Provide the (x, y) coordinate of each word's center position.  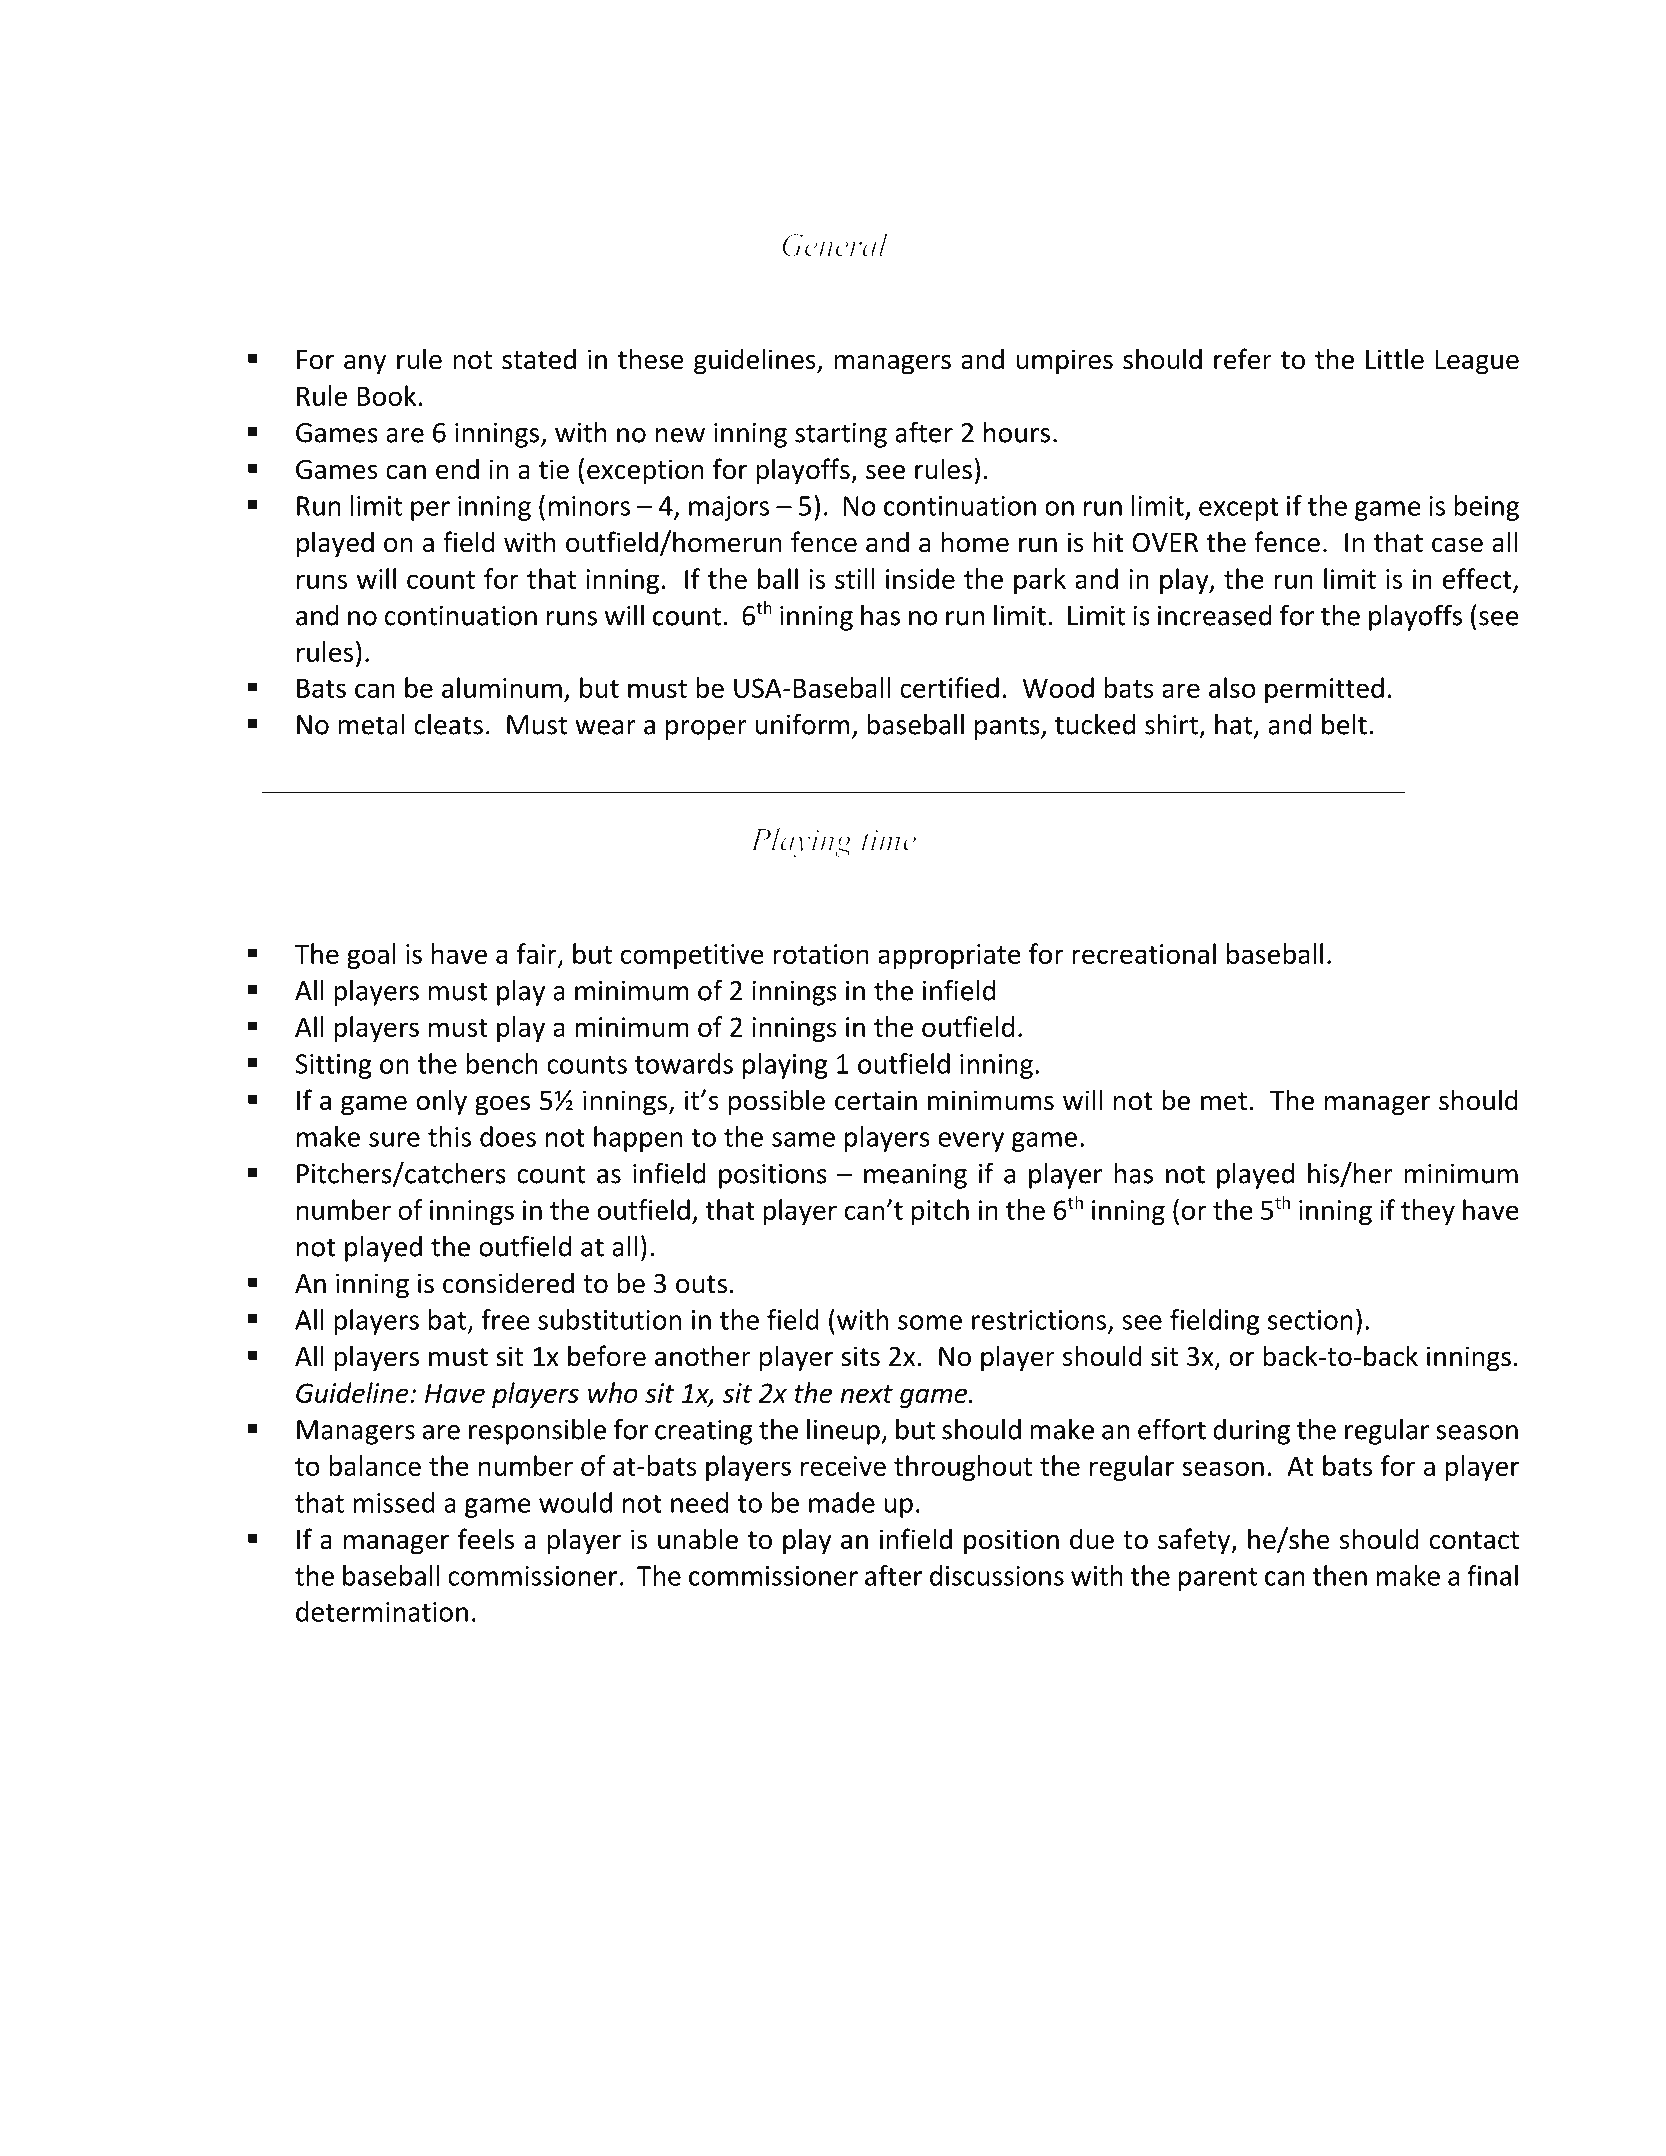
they (1428, 1212)
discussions (997, 1575)
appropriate (949, 956)
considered (508, 1283)
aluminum (502, 687)
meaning (915, 1176)
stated (539, 359)
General (834, 245)
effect (1477, 578)
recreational (1144, 953)
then (1339, 1575)
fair (538, 954)
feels (486, 1539)
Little (1395, 359)
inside (920, 578)
